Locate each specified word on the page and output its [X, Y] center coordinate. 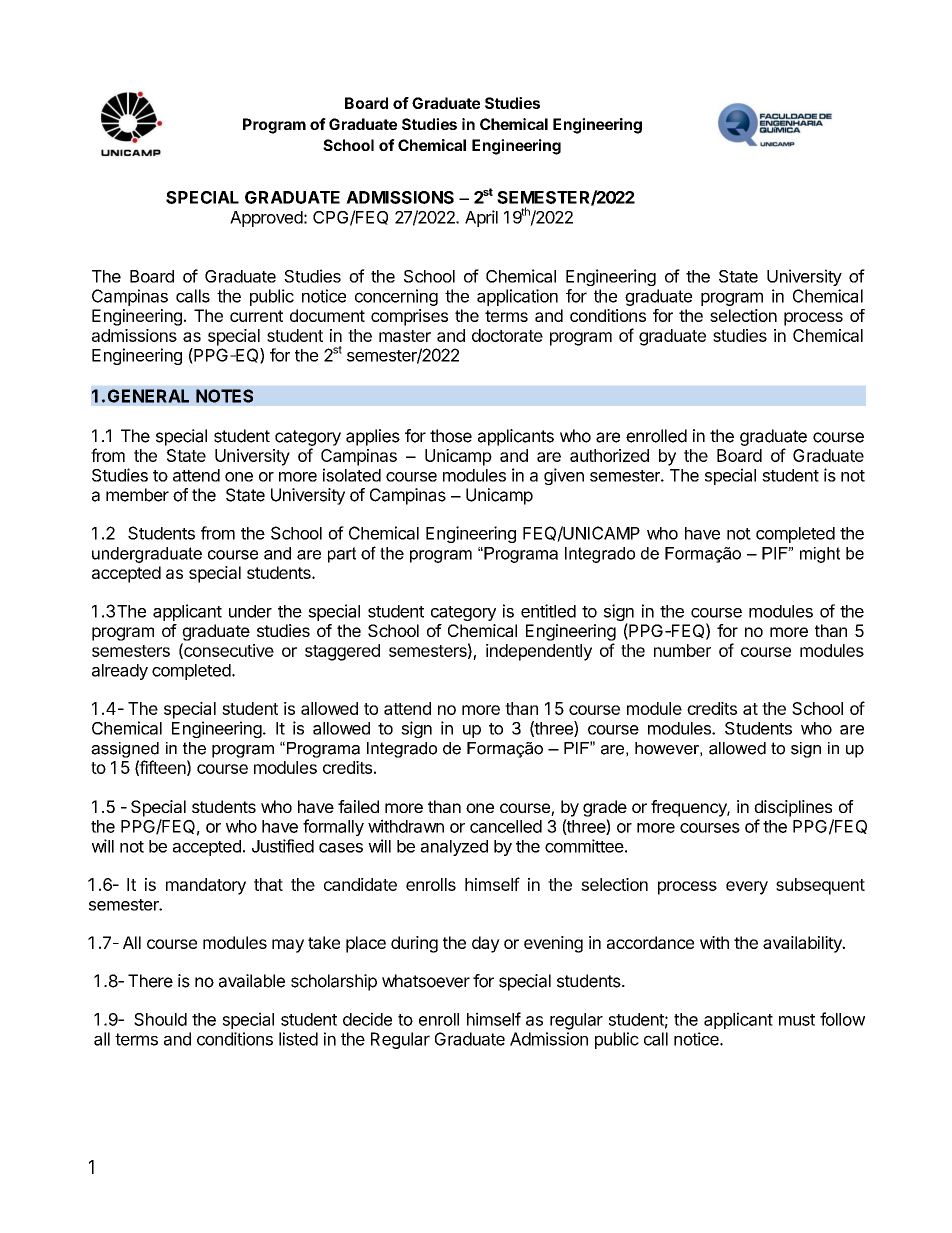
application [517, 297]
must [797, 1020]
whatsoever [426, 981]
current [256, 316]
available [252, 981]
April [481, 218]
